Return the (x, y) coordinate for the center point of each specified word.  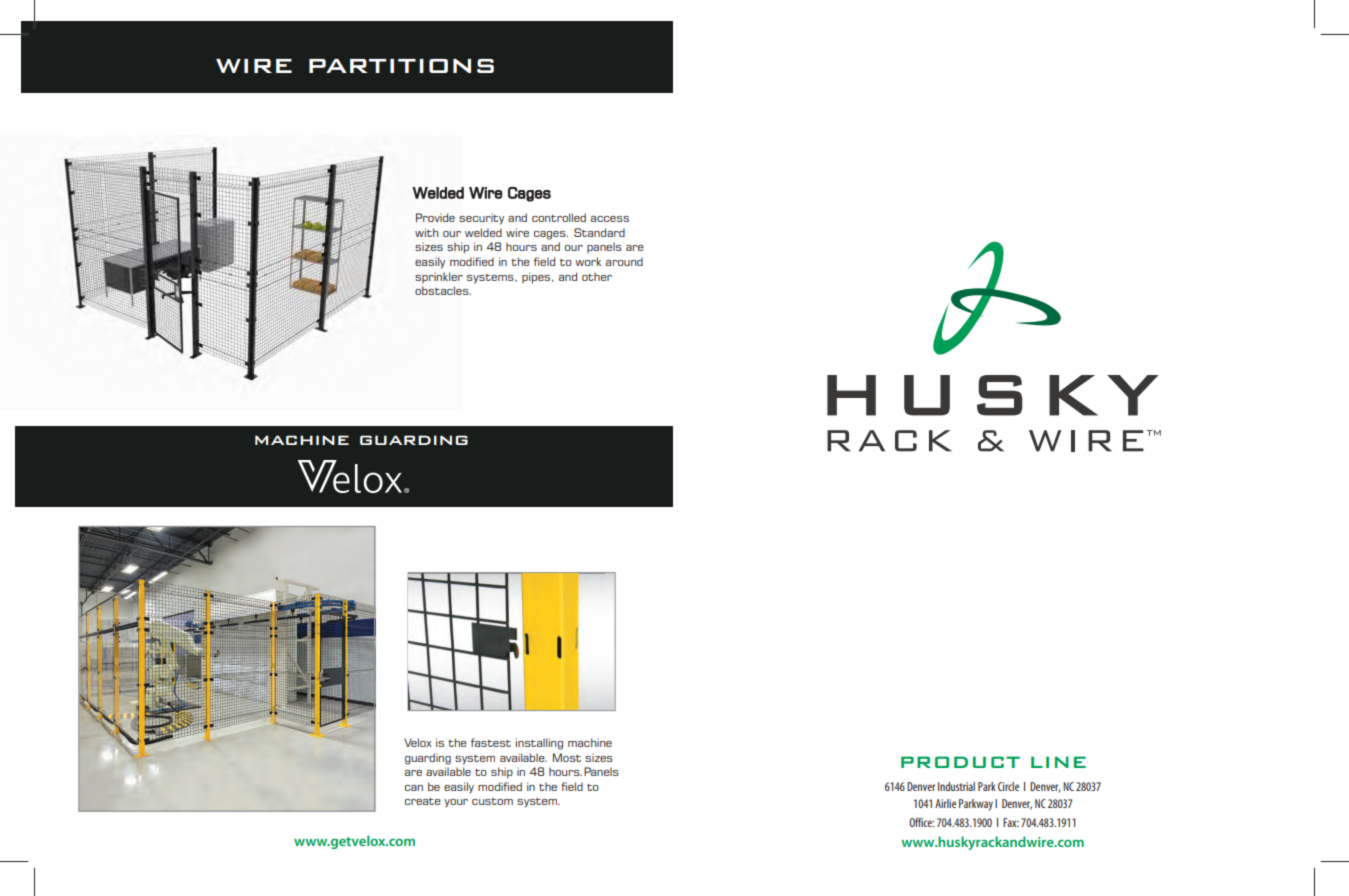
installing (539, 744)
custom (492, 801)
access (610, 219)
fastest (491, 742)
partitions (401, 66)
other (597, 277)
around (624, 261)
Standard (599, 232)
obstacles (443, 290)
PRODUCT (960, 762)
